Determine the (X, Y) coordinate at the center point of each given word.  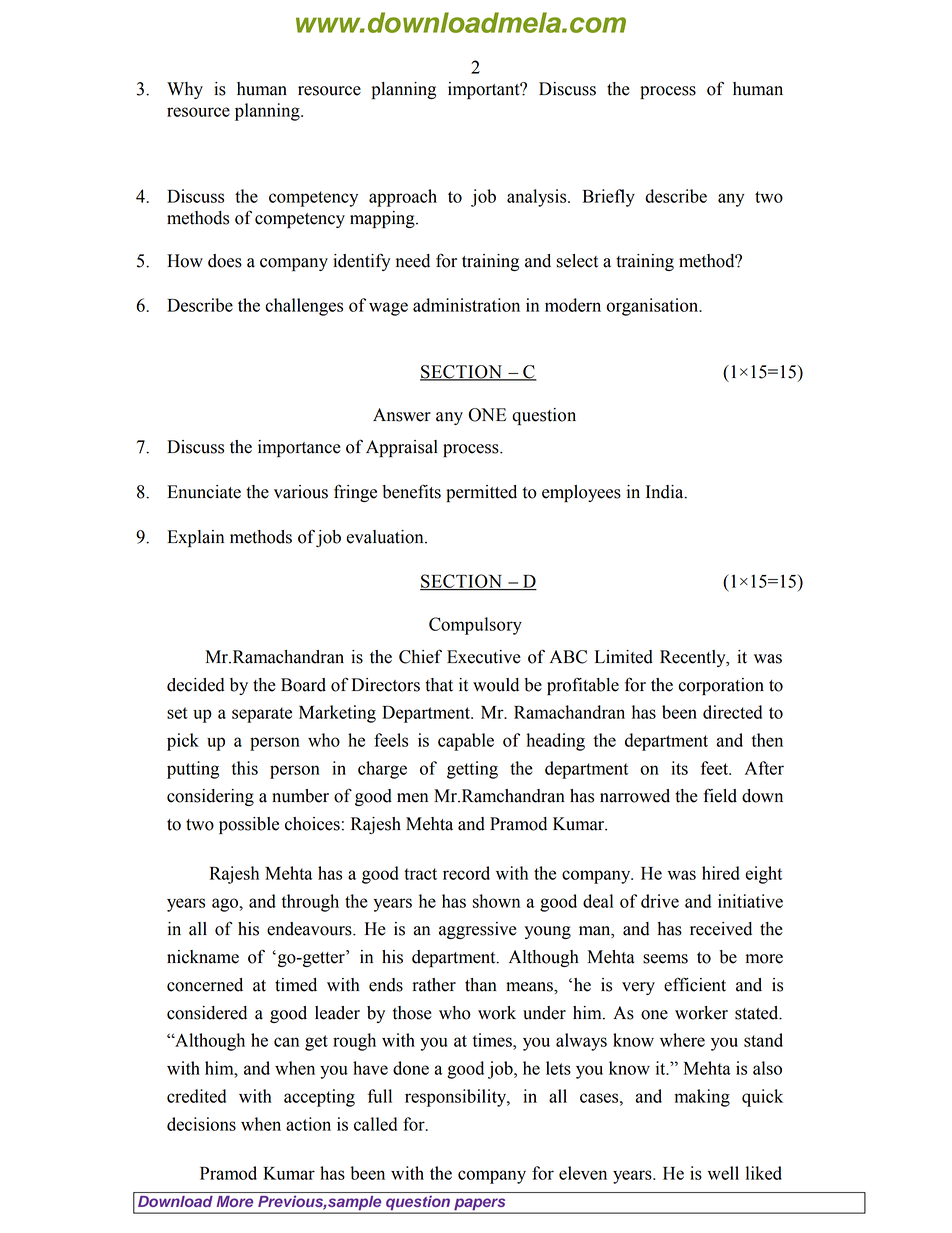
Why (185, 90)
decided (196, 685)
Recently (694, 658)
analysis (538, 198)
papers (480, 1204)
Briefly (609, 198)
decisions (201, 1124)
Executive (484, 657)
